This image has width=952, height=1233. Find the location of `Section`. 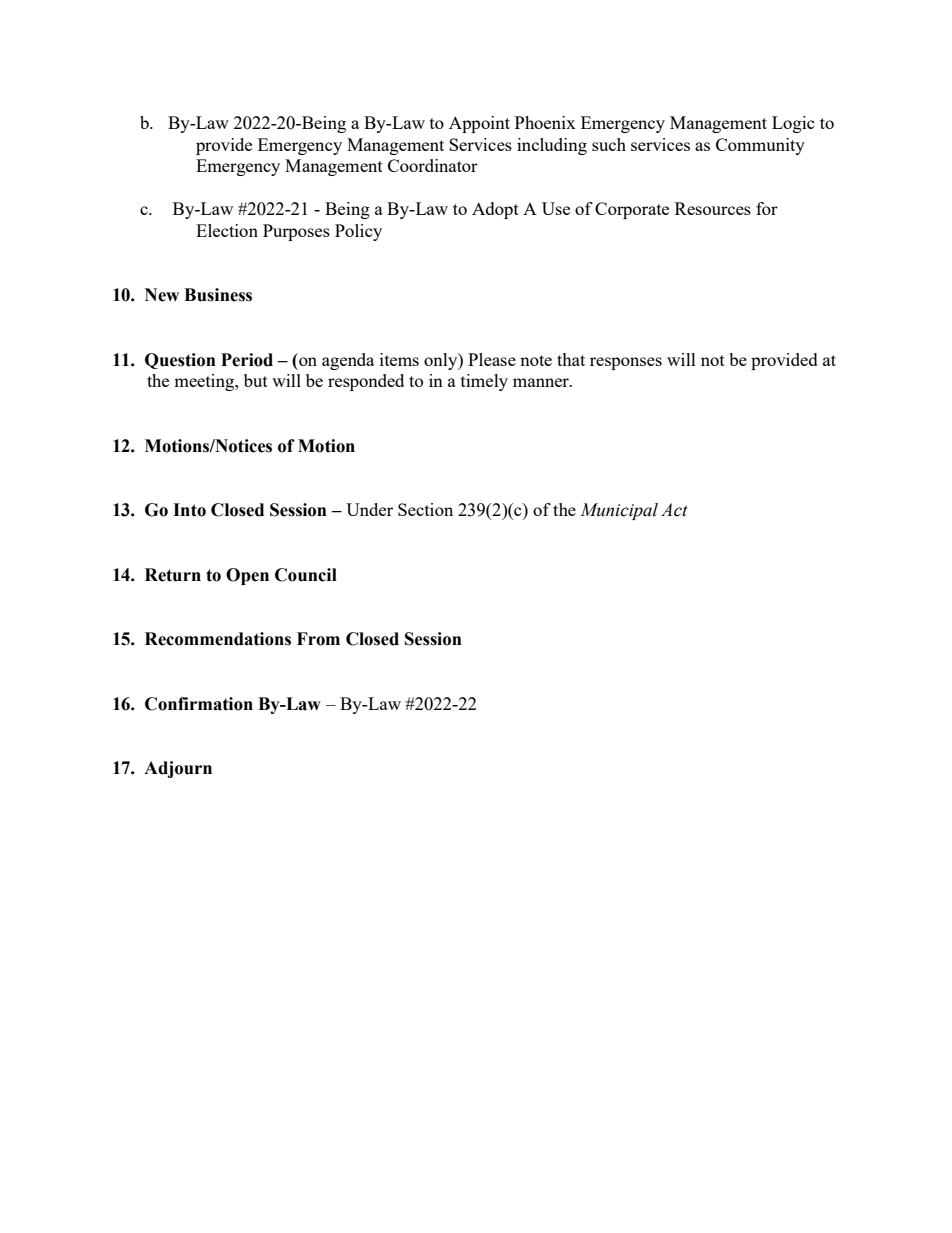

Section is located at coordinates (425, 509).
